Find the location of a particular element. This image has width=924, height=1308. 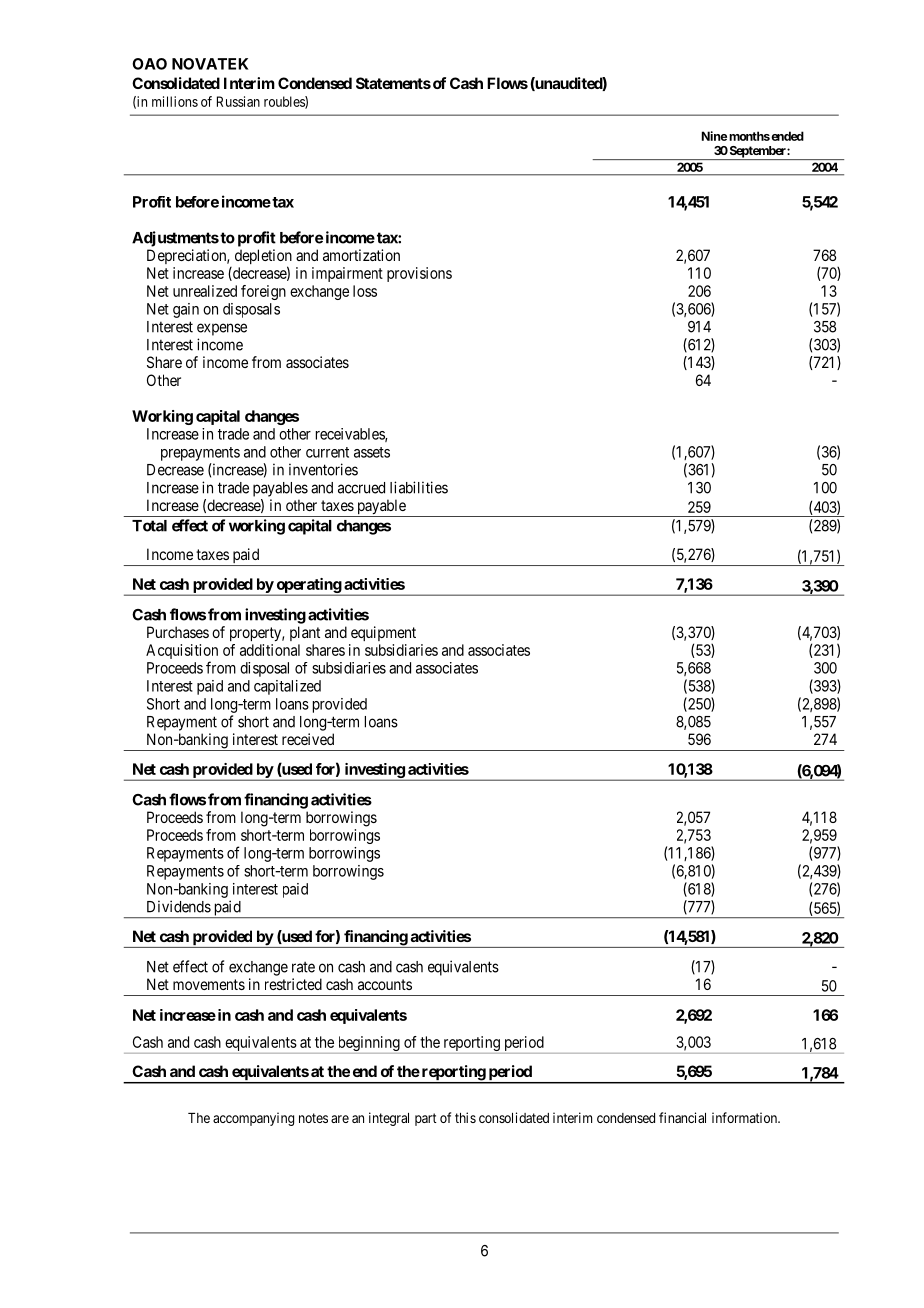

equipment is located at coordinates (383, 633).
